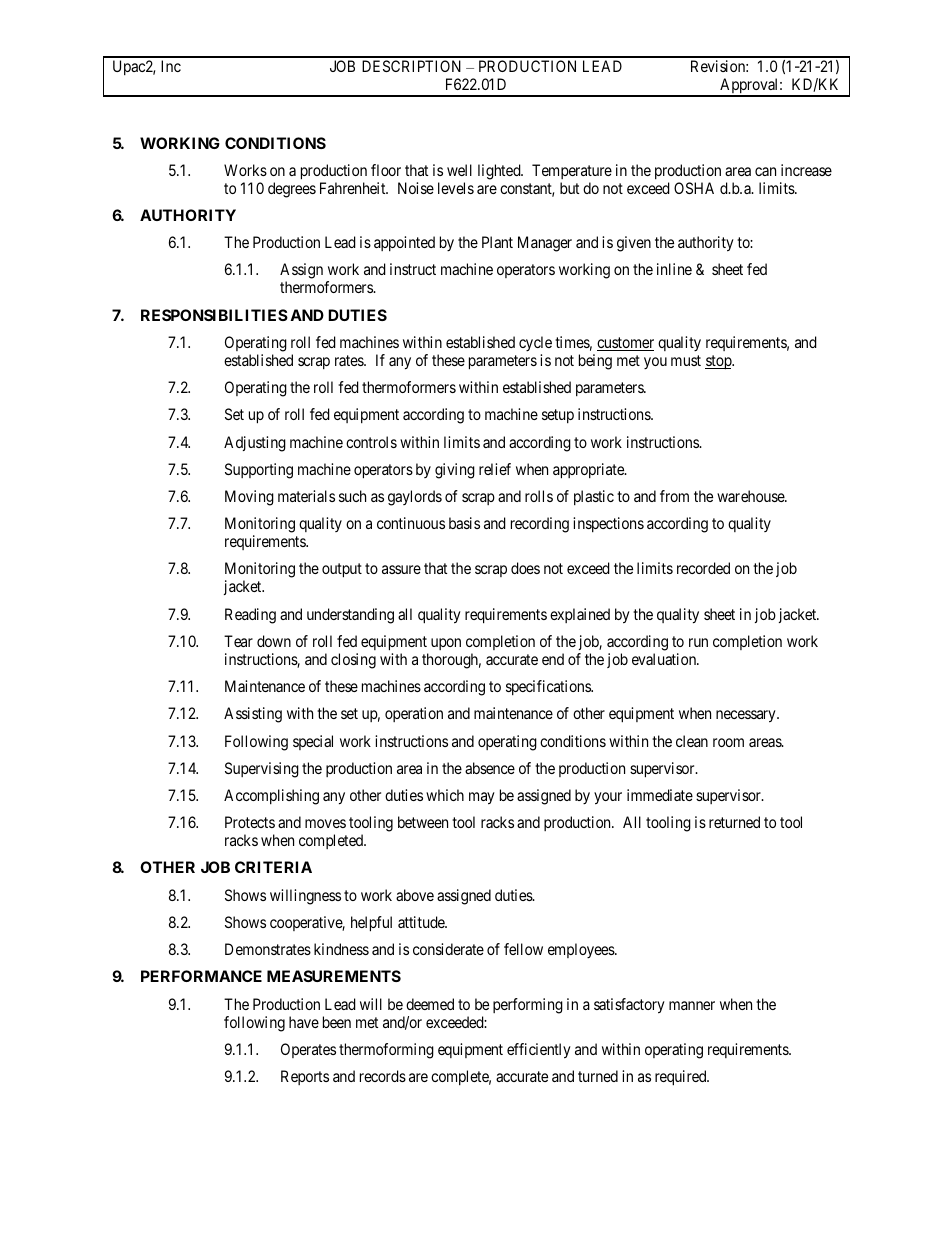  Describe the element at coordinates (539, 1051) in the screenshot. I see `efficiently` at that location.
